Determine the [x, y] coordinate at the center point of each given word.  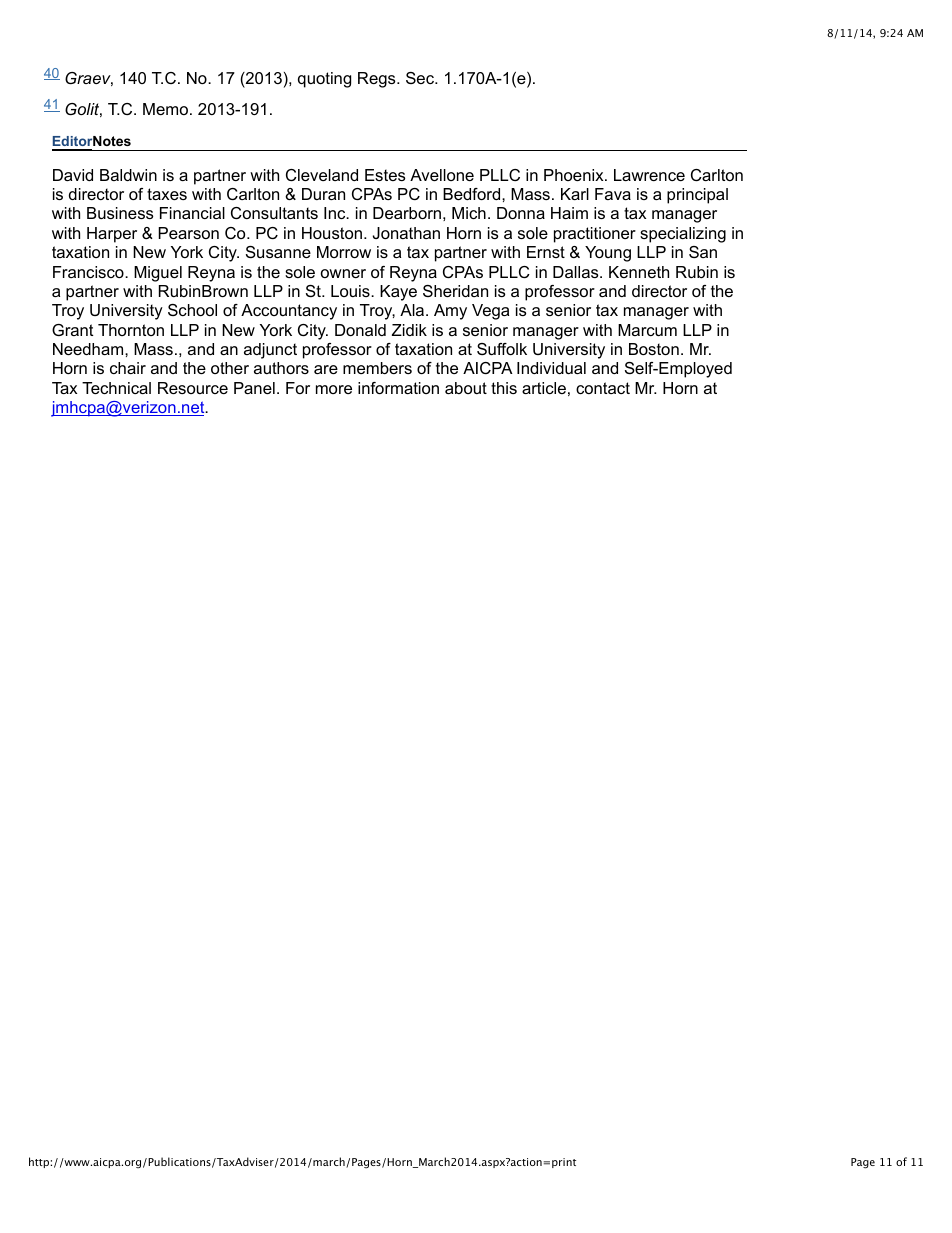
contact [603, 388]
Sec [421, 78]
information [398, 388]
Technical [116, 388]
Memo [167, 109]
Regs [378, 80]
